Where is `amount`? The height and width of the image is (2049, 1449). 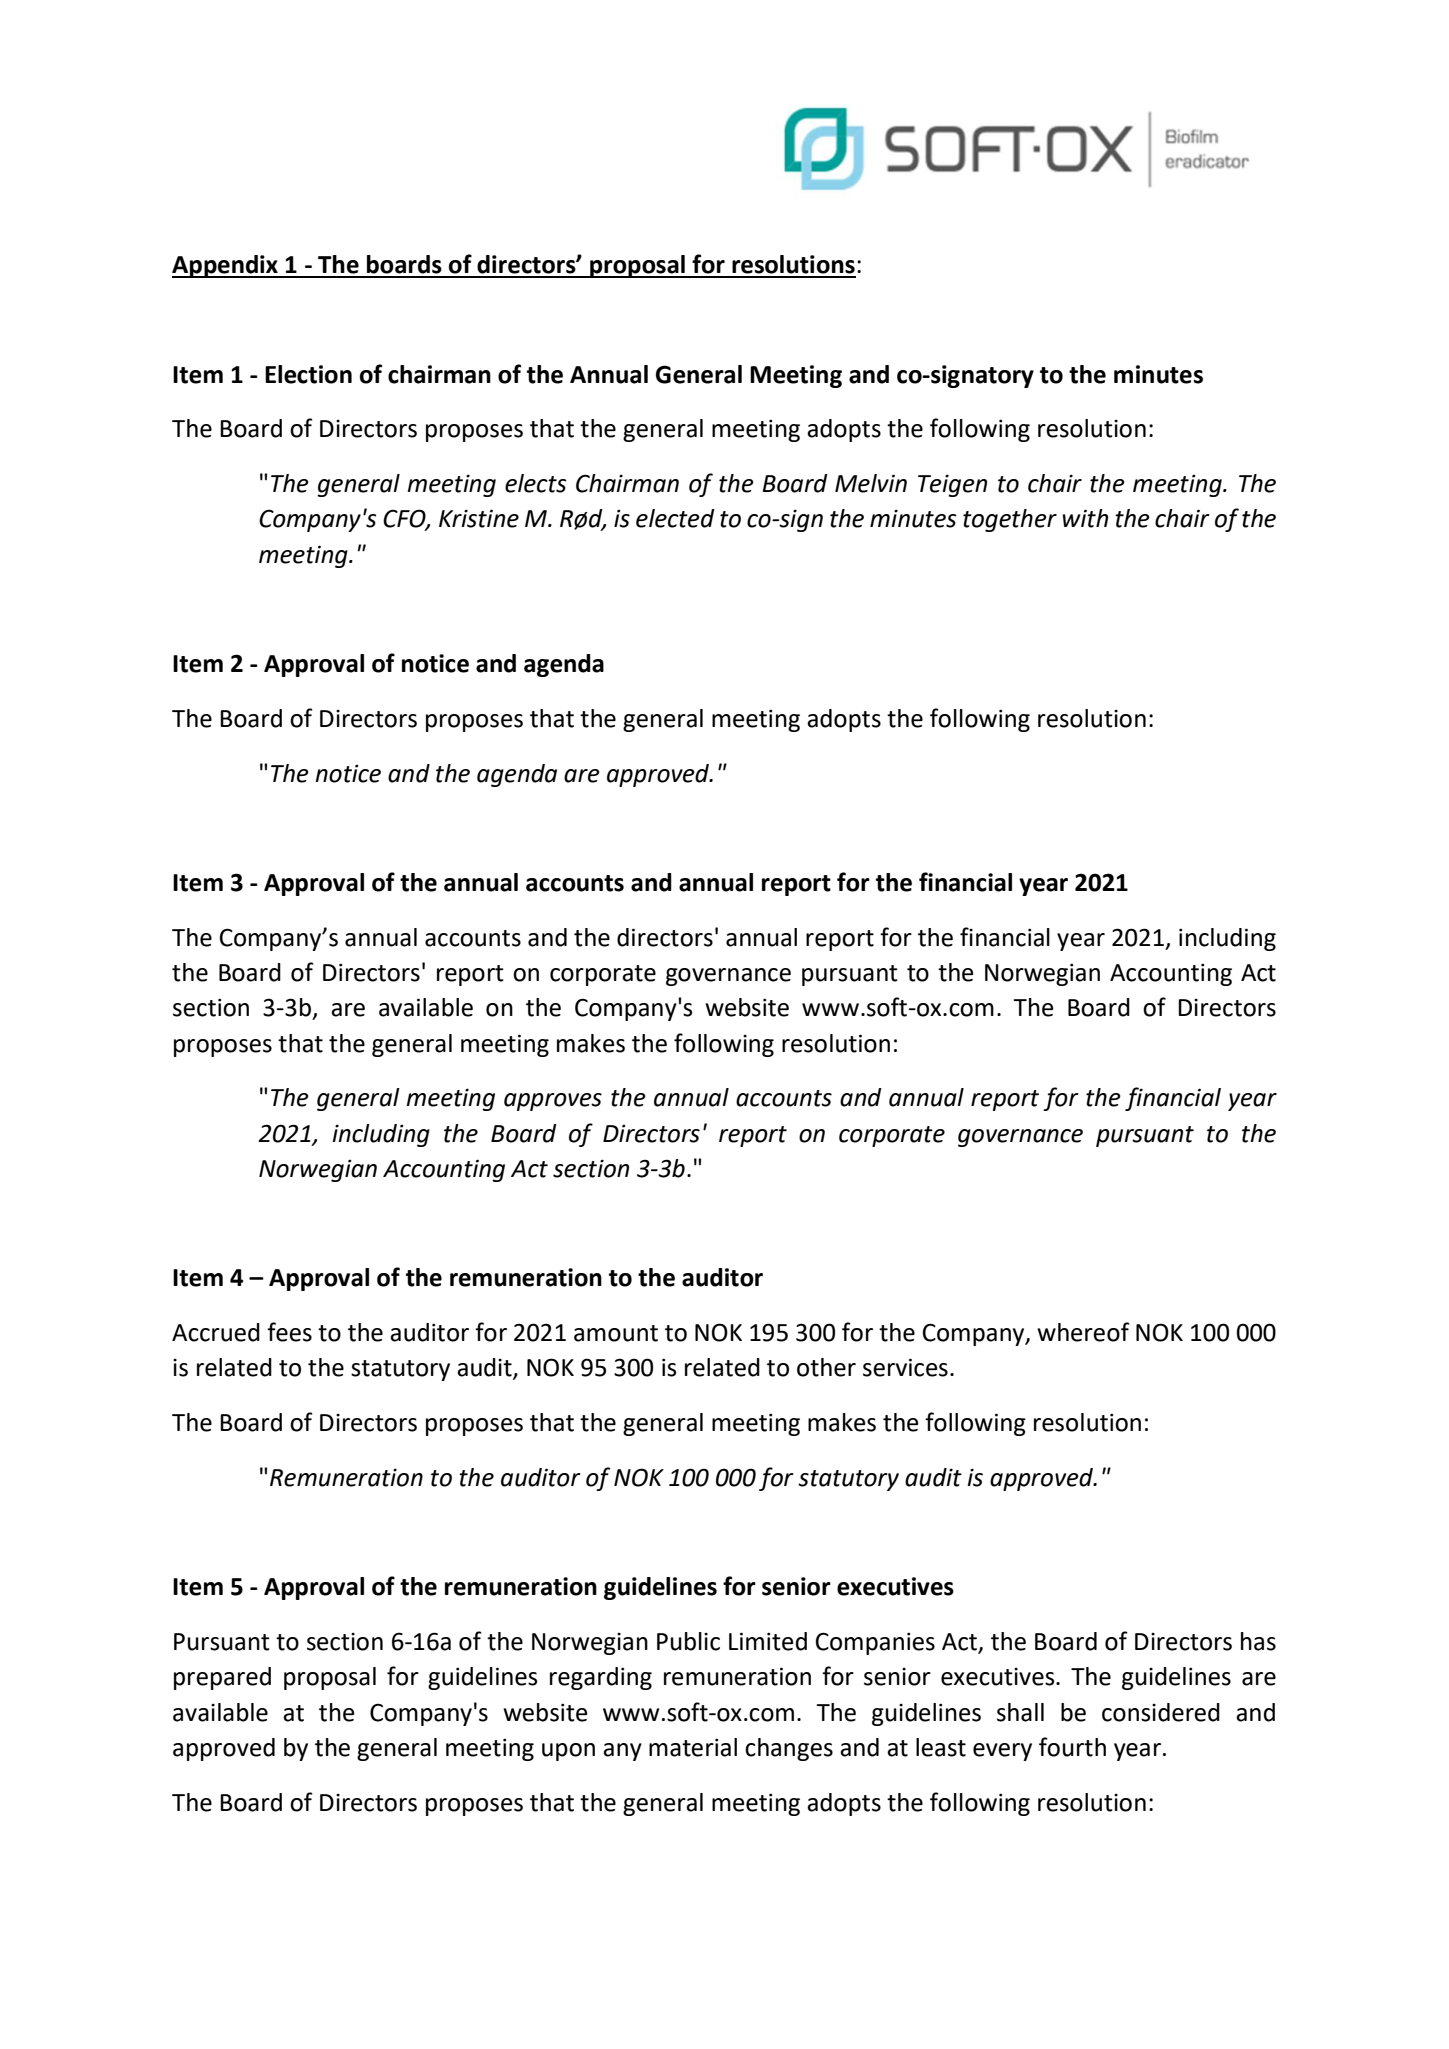
amount is located at coordinates (616, 1333).
